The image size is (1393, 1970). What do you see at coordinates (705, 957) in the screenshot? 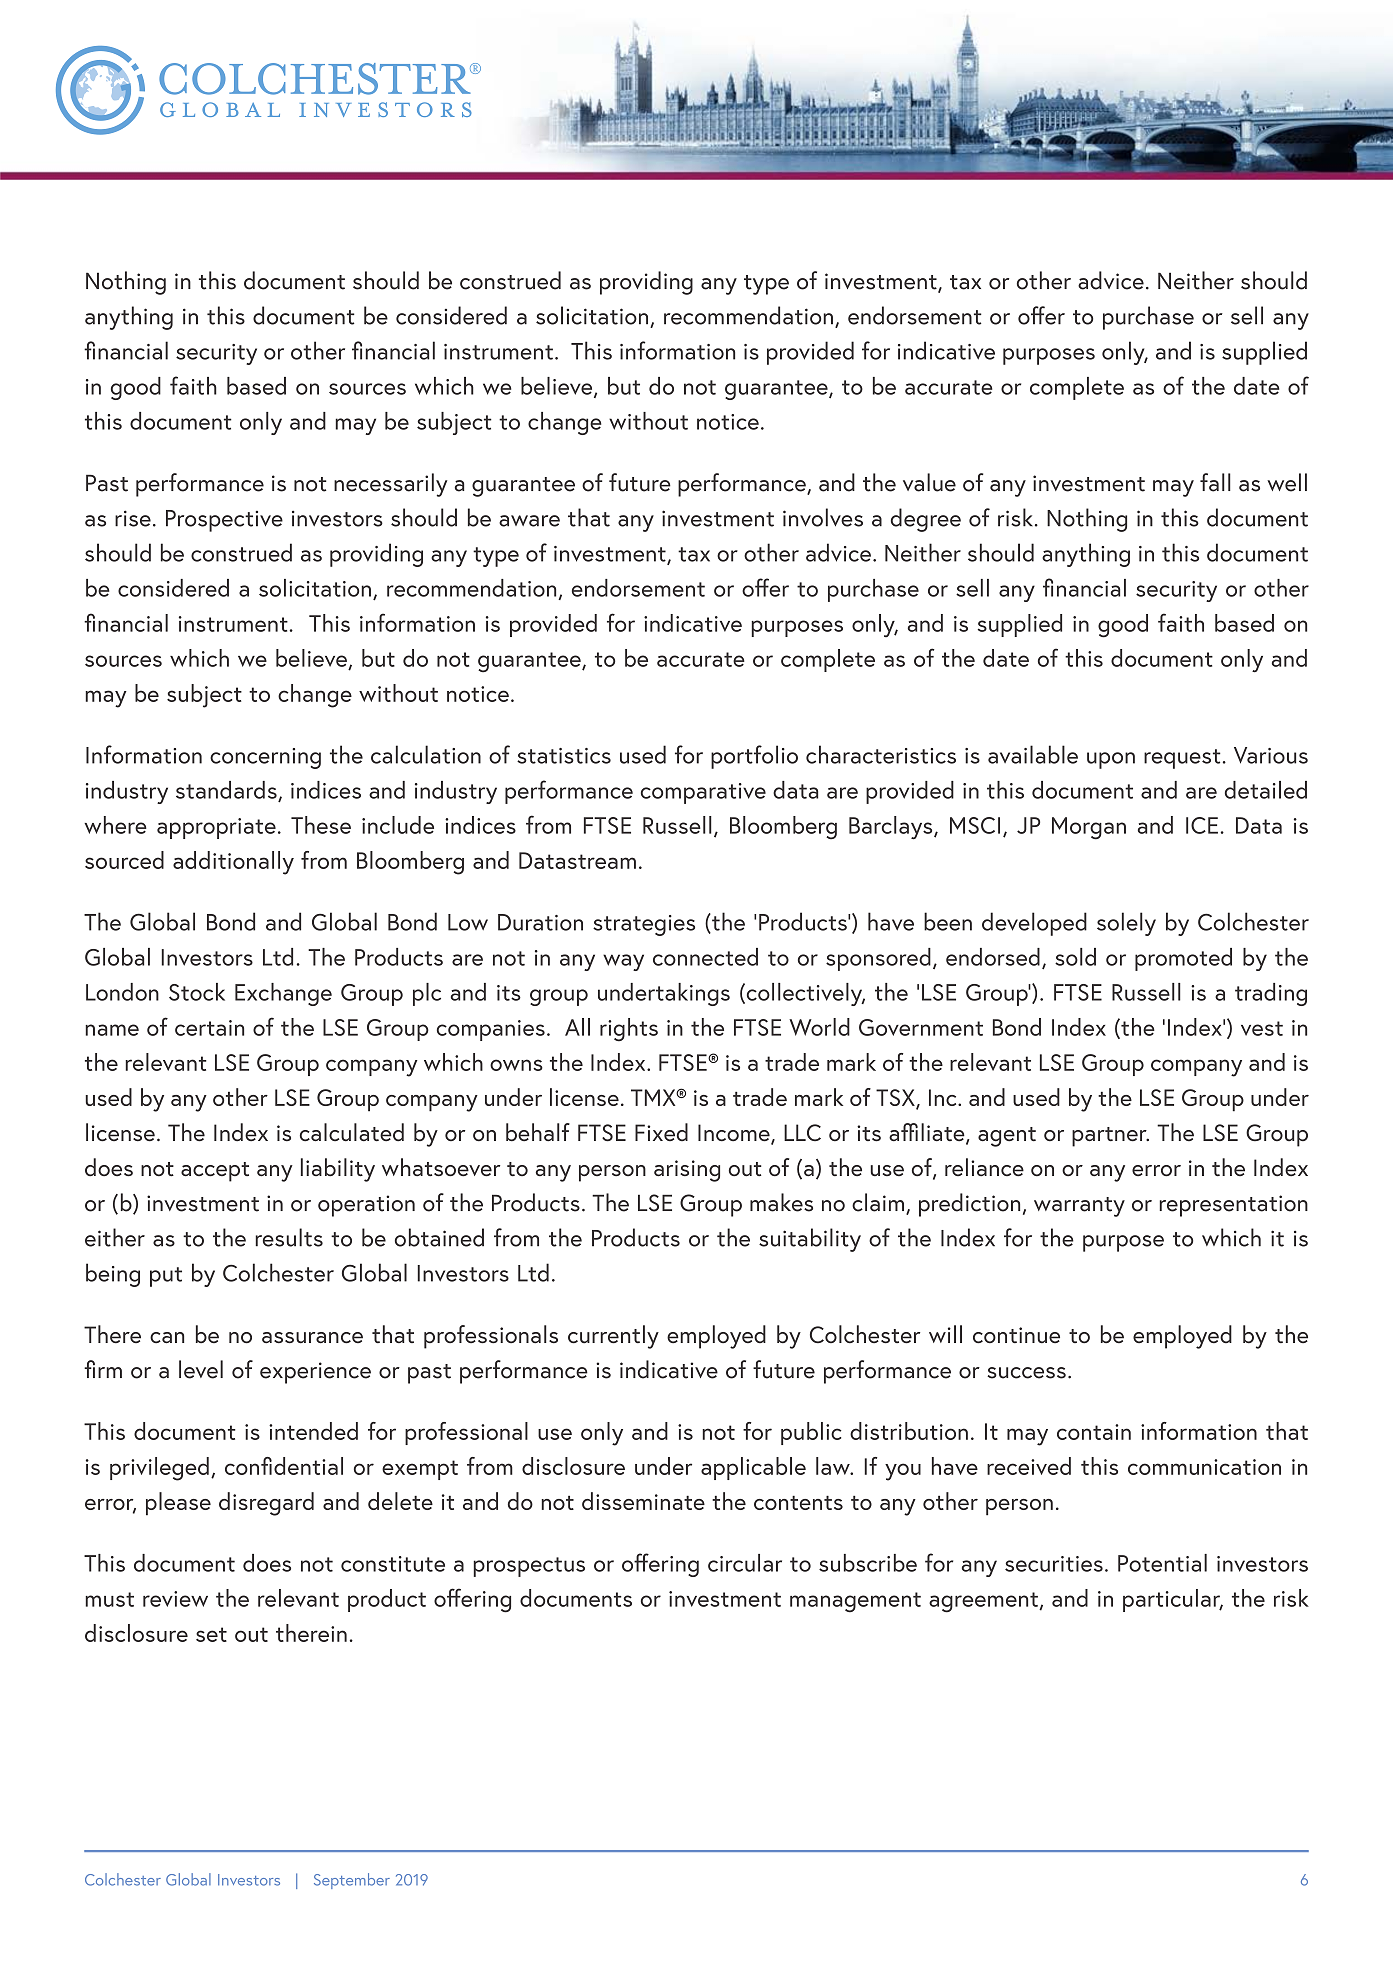
I see `connected` at bounding box center [705, 957].
